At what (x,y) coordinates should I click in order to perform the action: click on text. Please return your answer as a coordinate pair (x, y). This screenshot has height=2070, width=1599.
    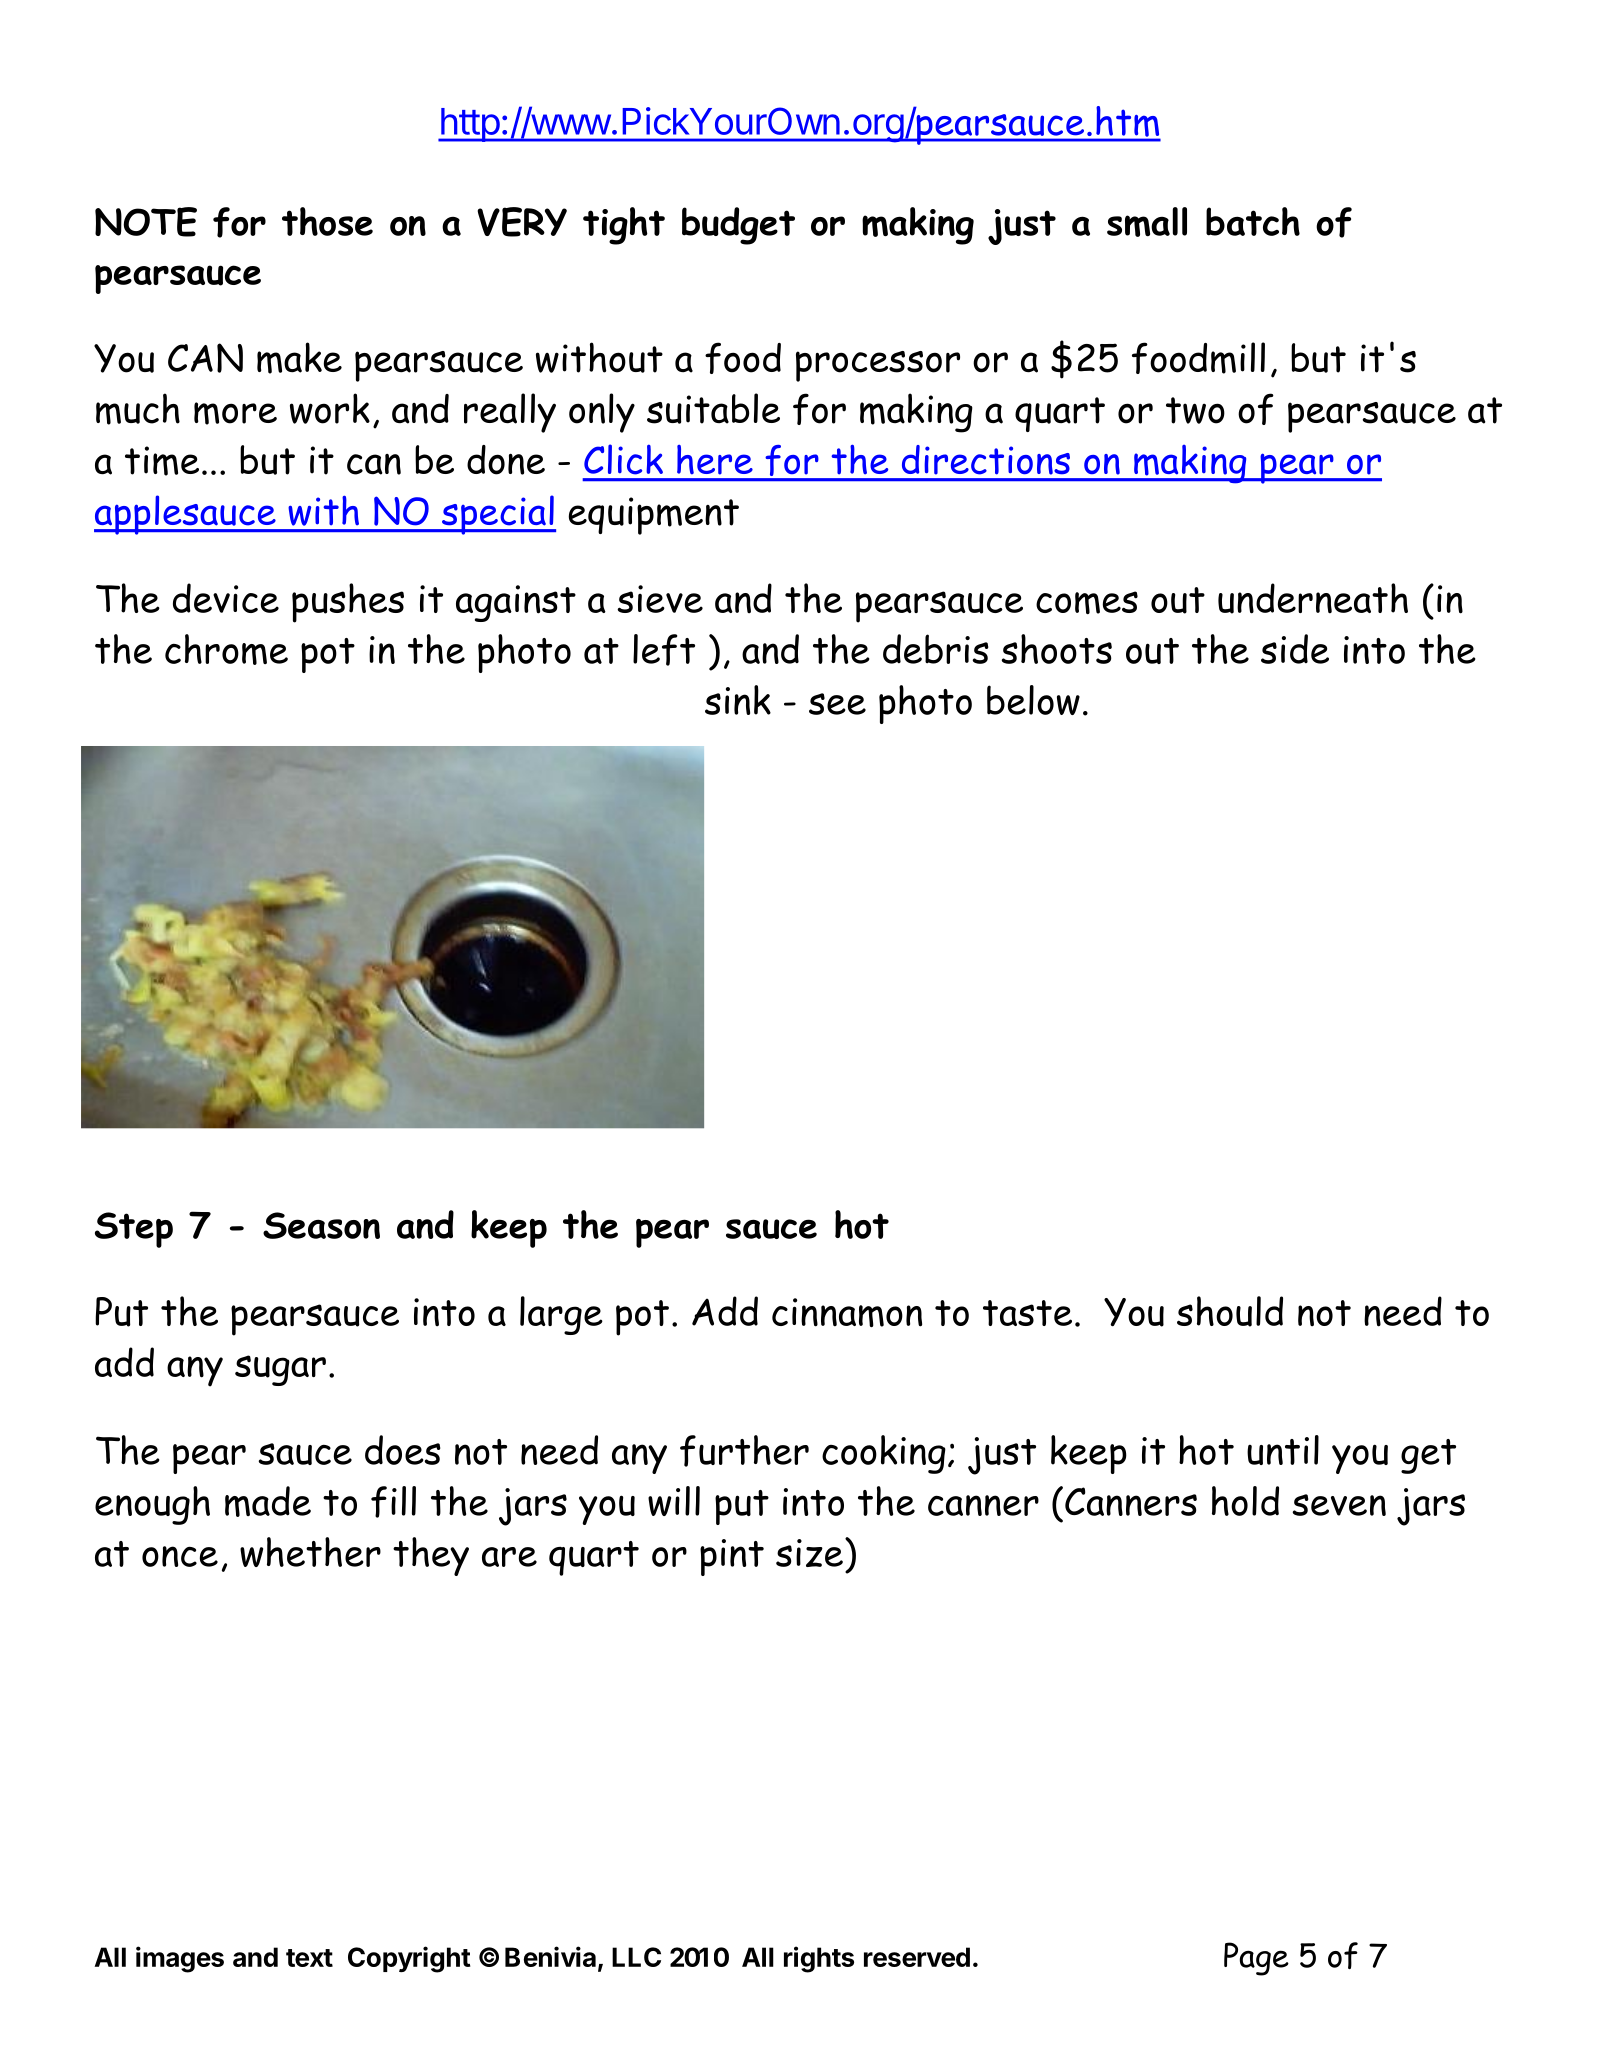
    Looking at the image, I should click on (309, 1958).
